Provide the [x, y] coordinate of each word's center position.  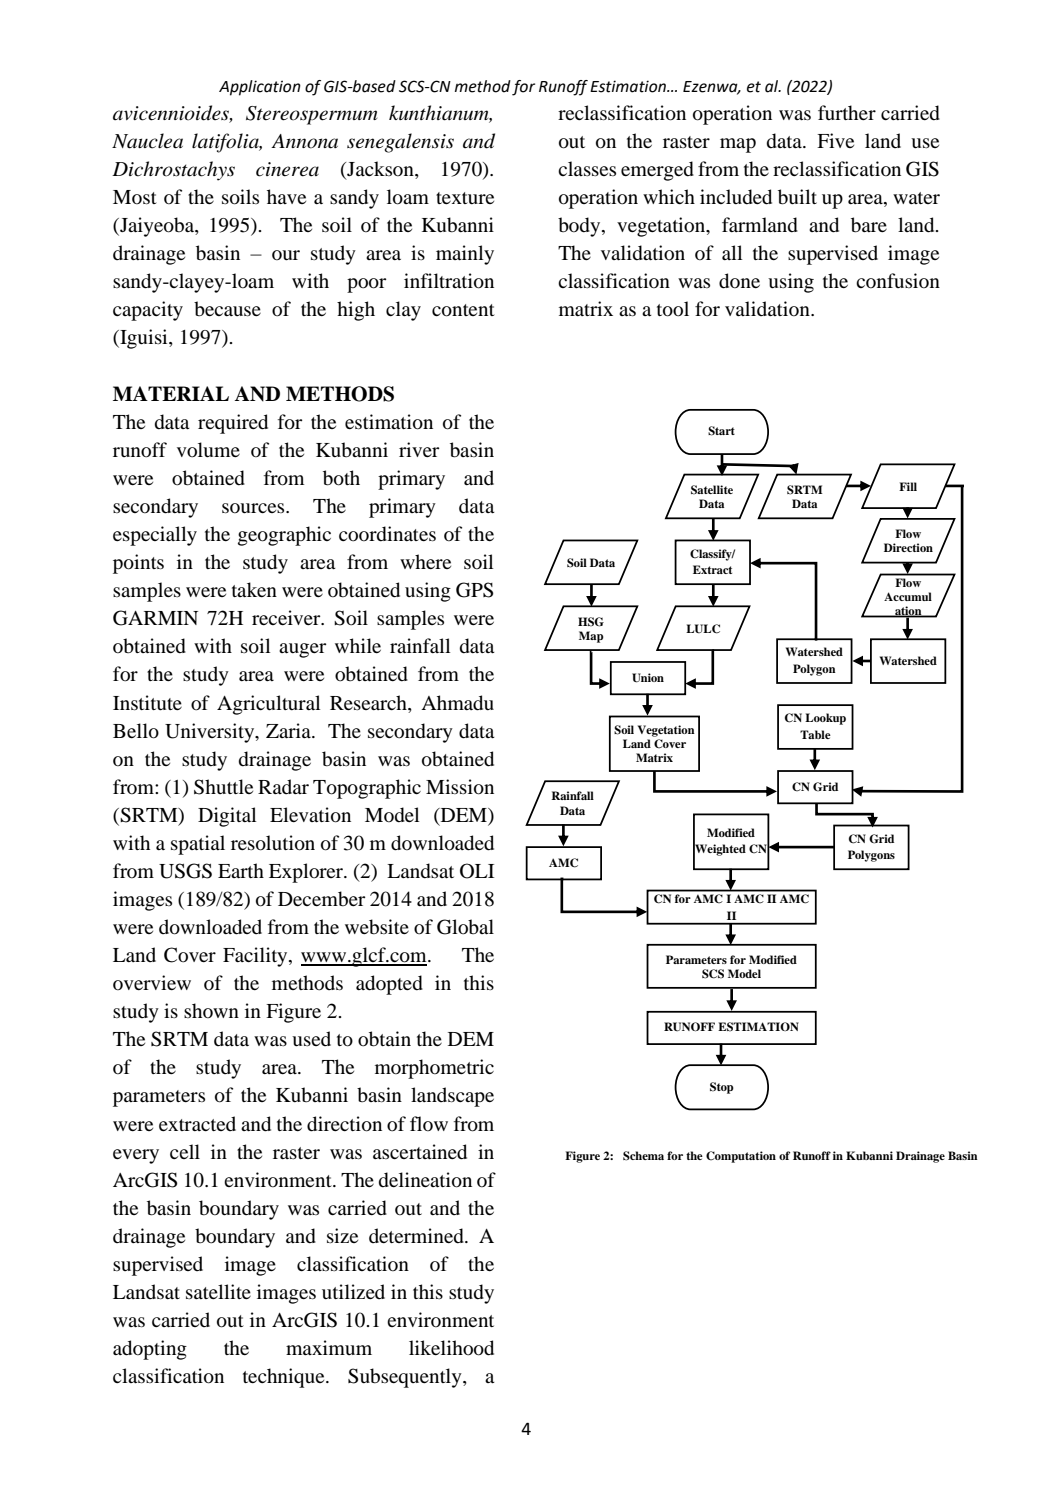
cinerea [287, 169]
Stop [722, 1088]
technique [285, 1378]
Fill [908, 486]
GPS [474, 590]
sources [254, 508]
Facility [256, 957]
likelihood [451, 1348]
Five [835, 140]
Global [465, 927]
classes [587, 168]
